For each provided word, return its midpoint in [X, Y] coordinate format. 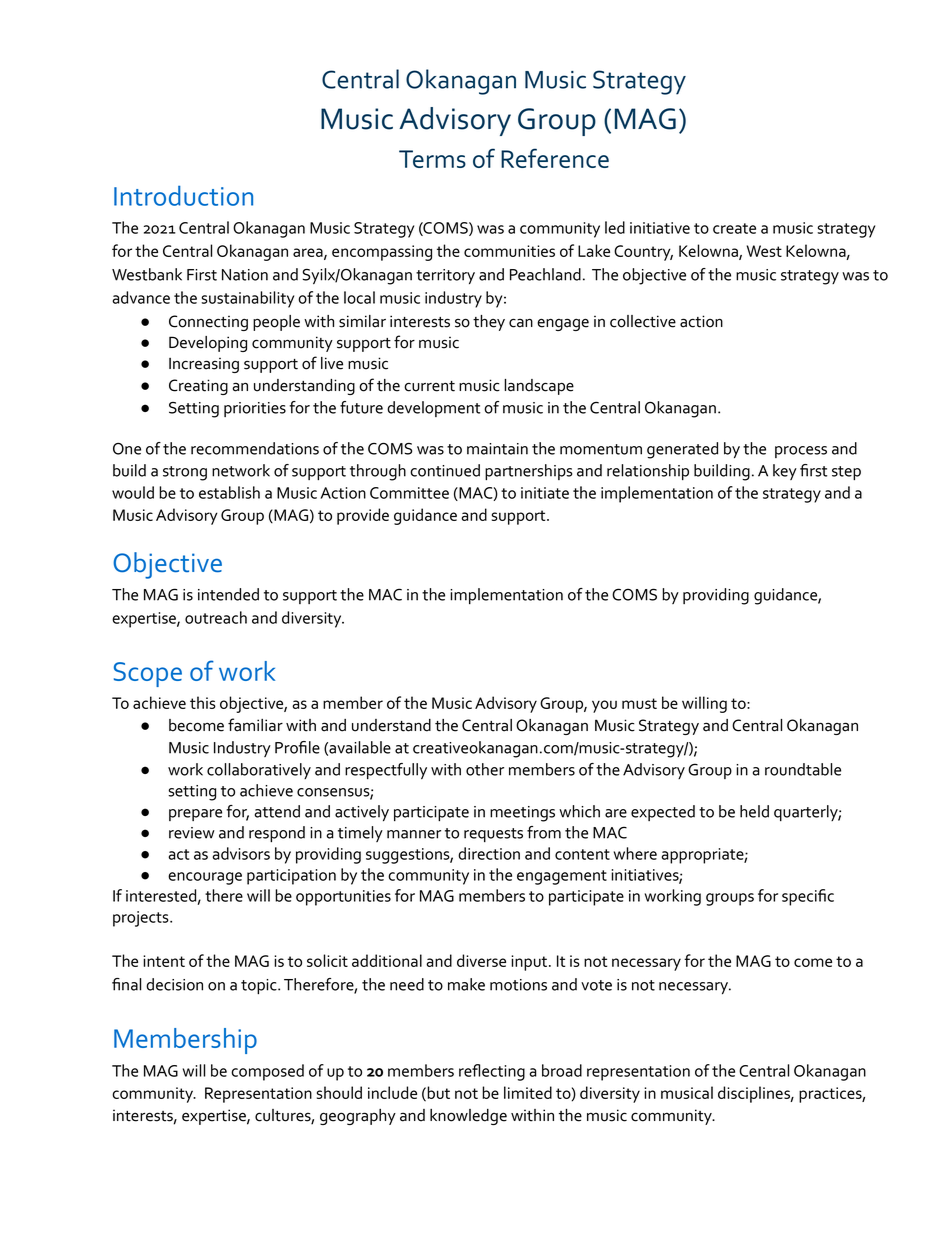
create [734, 228]
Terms [432, 159]
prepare [195, 815]
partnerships [528, 472]
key [785, 472]
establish [229, 492]
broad [562, 1070]
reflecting [492, 1072]
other [485, 769]
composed [267, 1072]
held [754, 811]
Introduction [183, 195]
